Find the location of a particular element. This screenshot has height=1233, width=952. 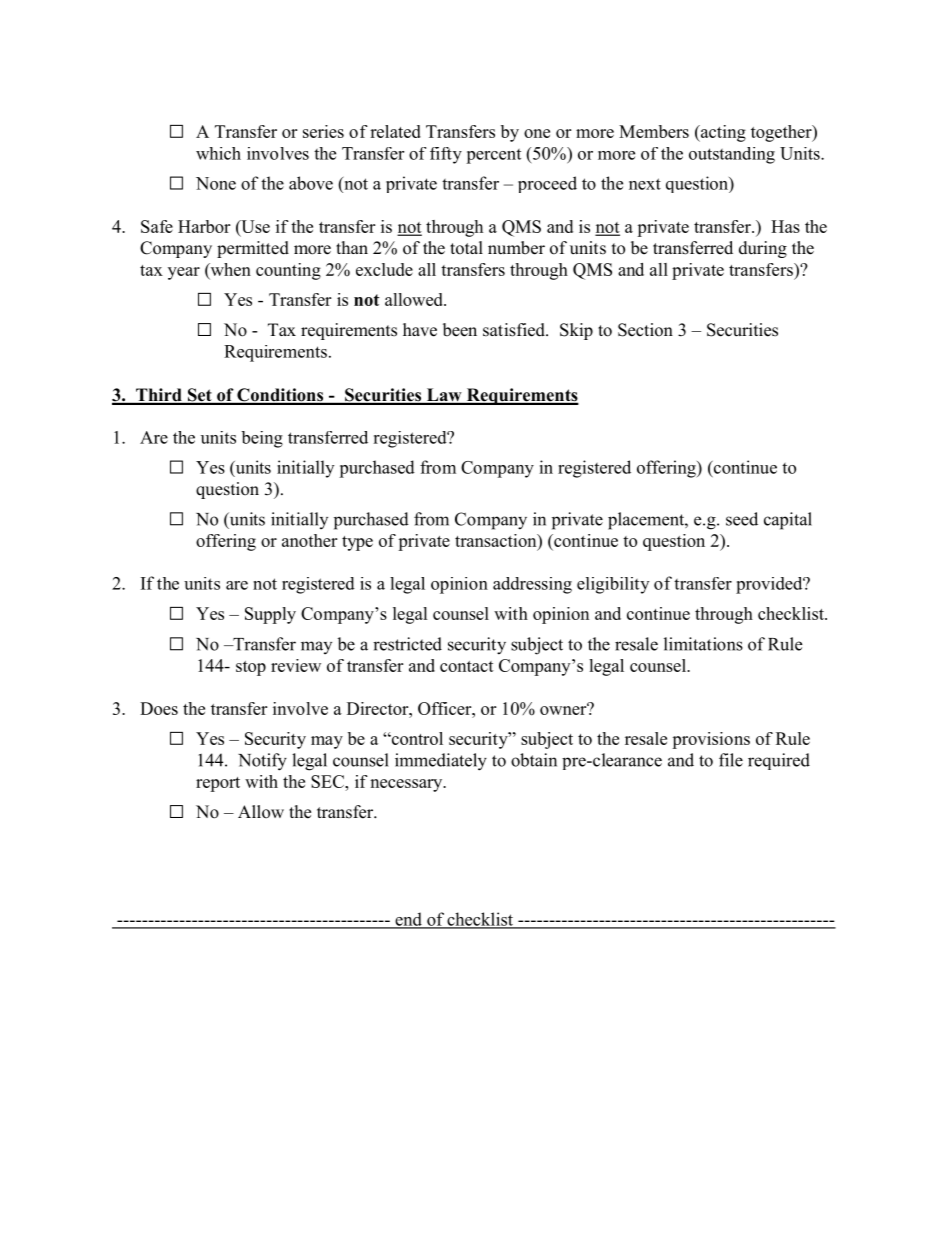

percent is located at coordinates (493, 156).
